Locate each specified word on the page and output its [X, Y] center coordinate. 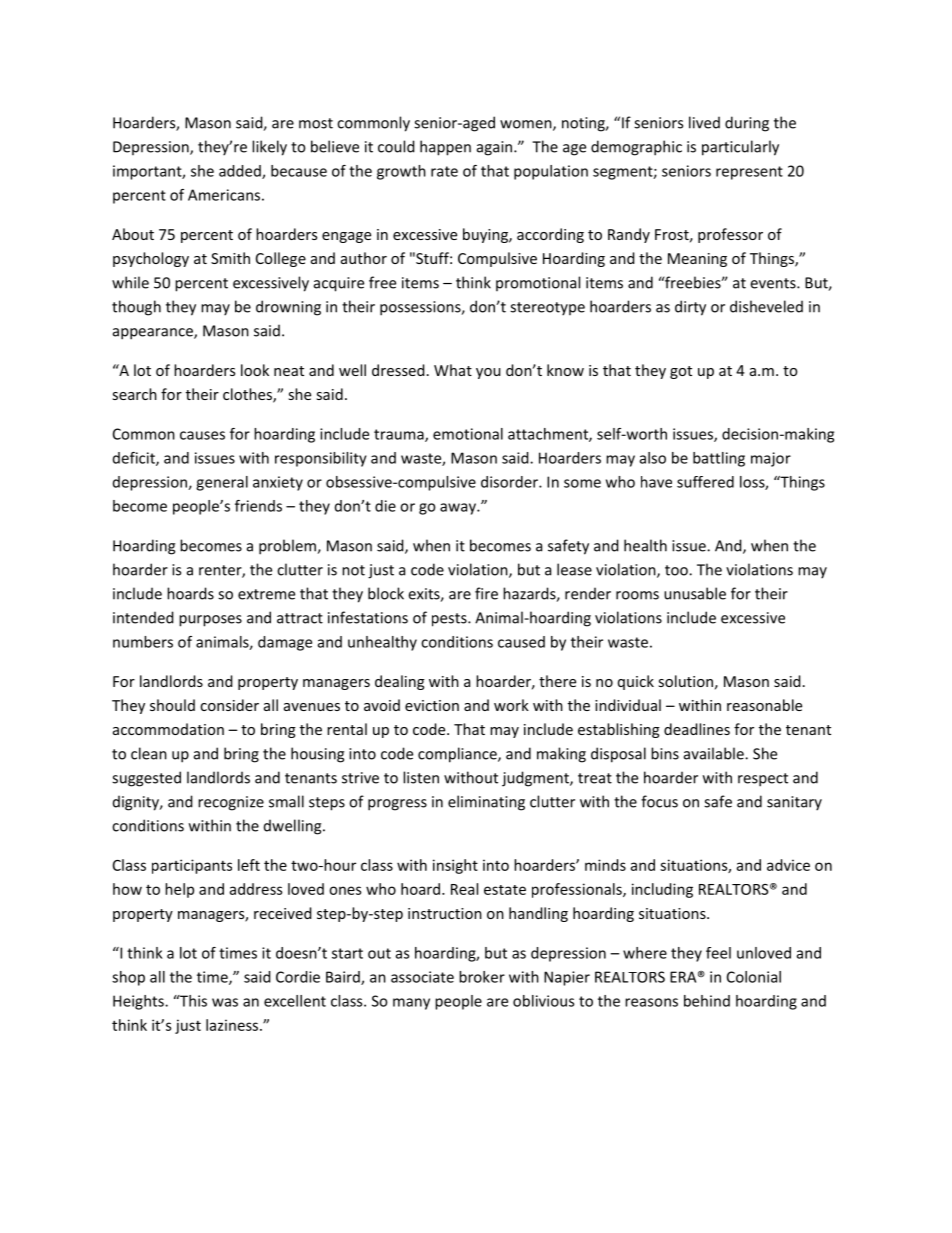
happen [445, 148]
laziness [233, 1025]
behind [707, 1001]
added [241, 172]
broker [482, 977]
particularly [740, 148]
